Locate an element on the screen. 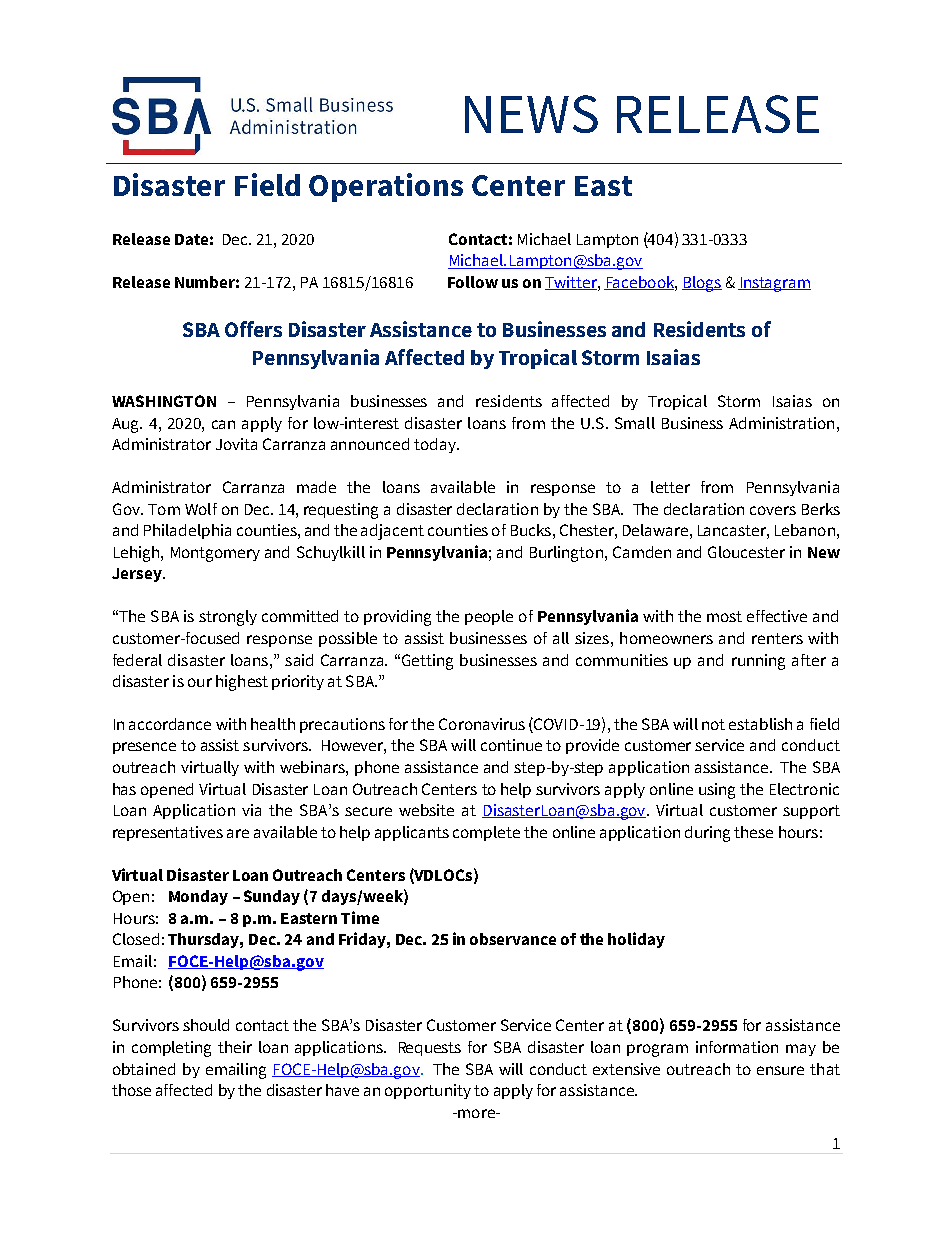 The image size is (952, 1233). Operations is located at coordinates (386, 187).
